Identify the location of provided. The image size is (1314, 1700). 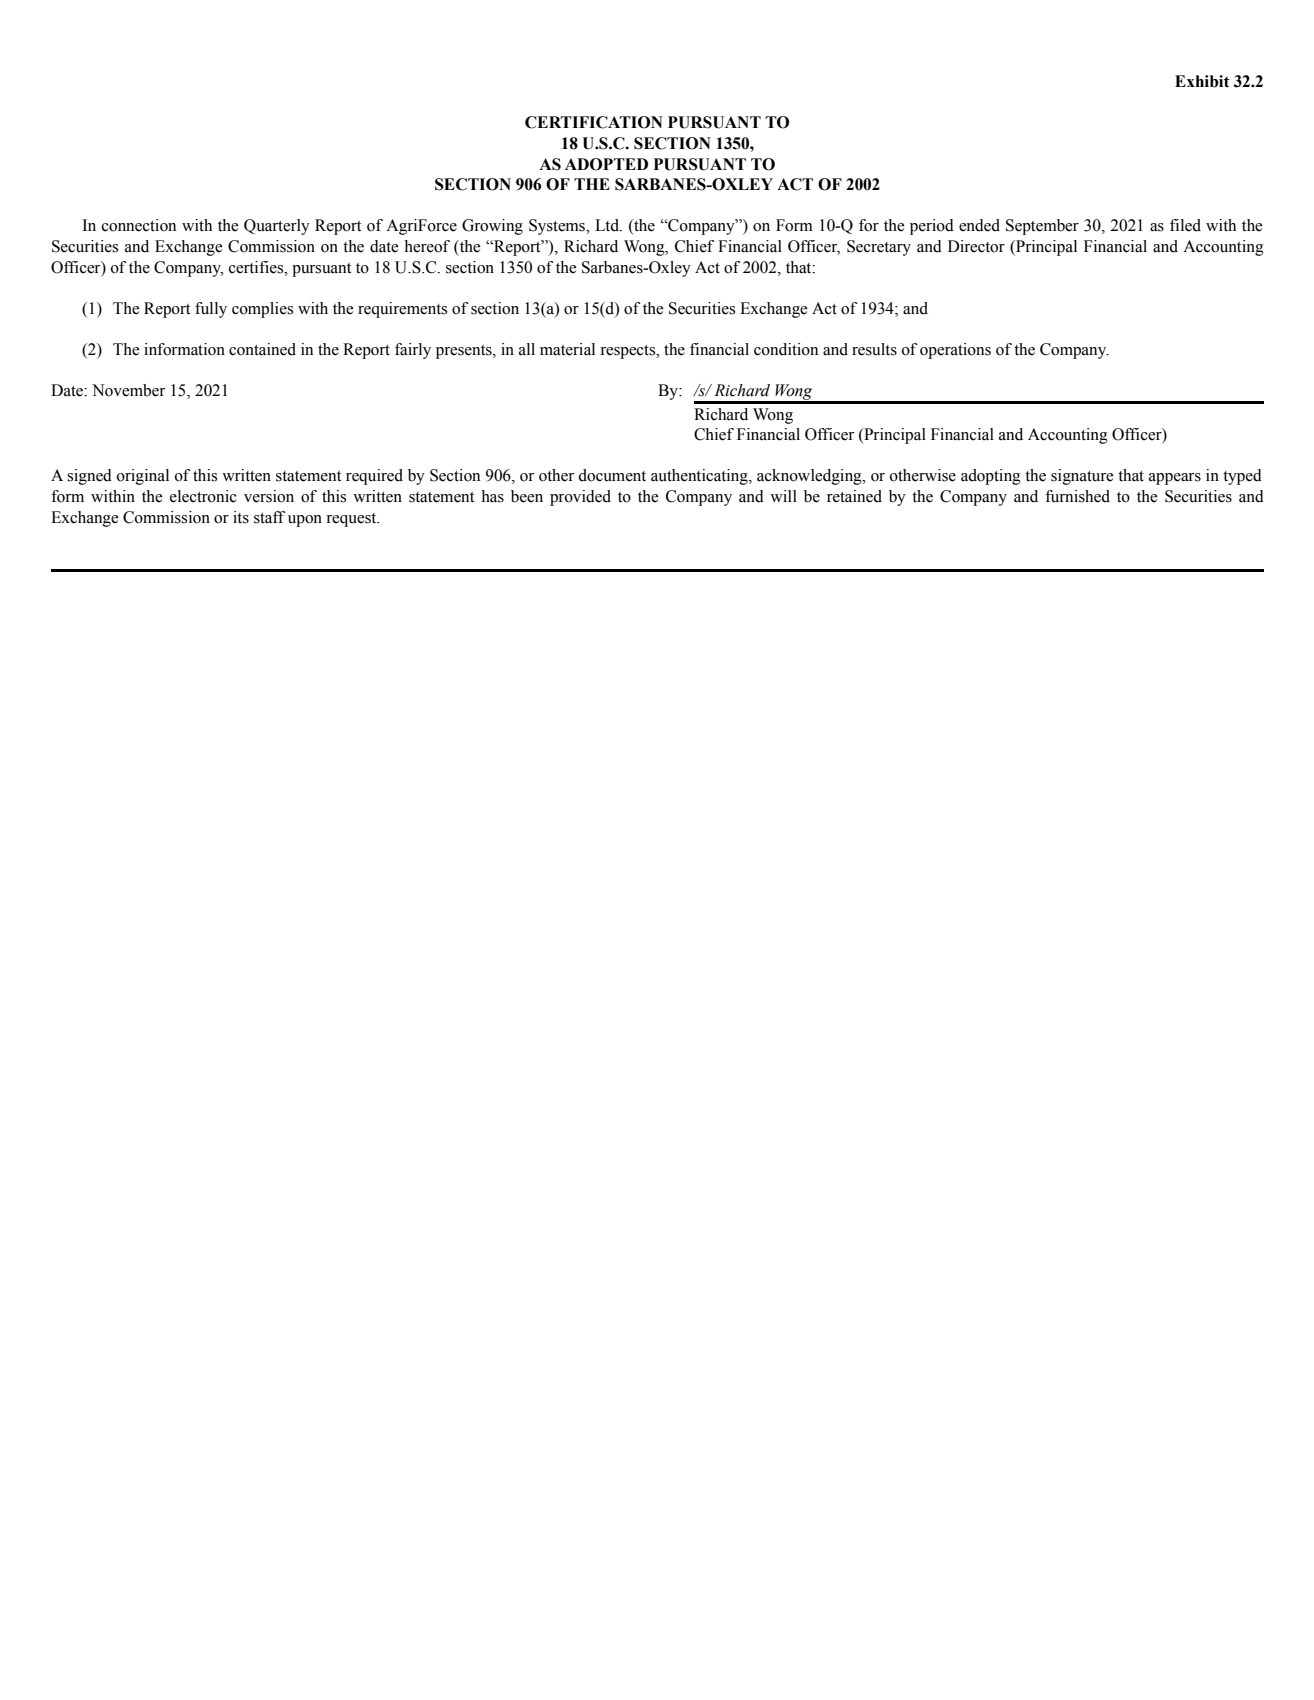
(580, 498).
